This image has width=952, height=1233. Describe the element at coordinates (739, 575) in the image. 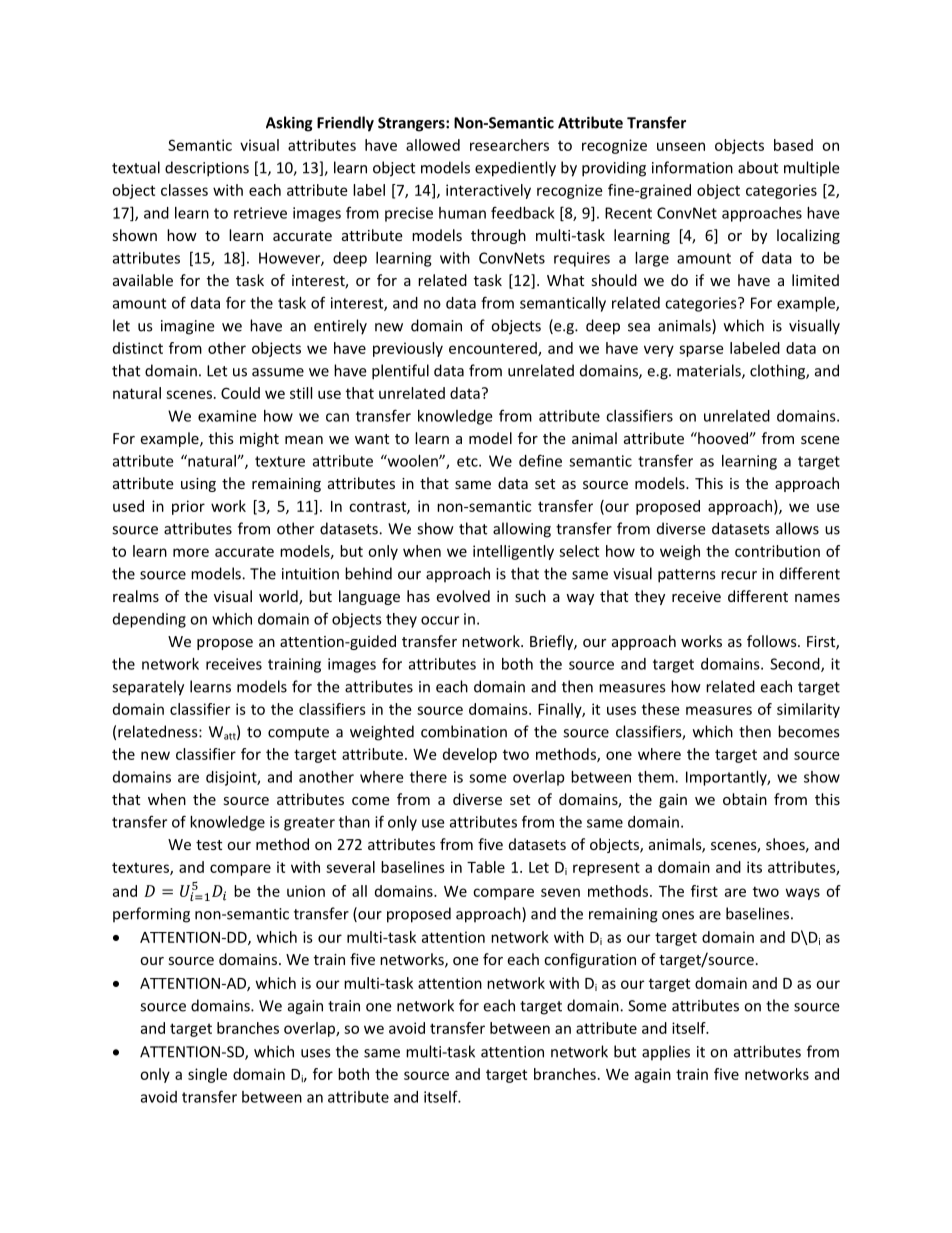

I see `recur` at that location.
